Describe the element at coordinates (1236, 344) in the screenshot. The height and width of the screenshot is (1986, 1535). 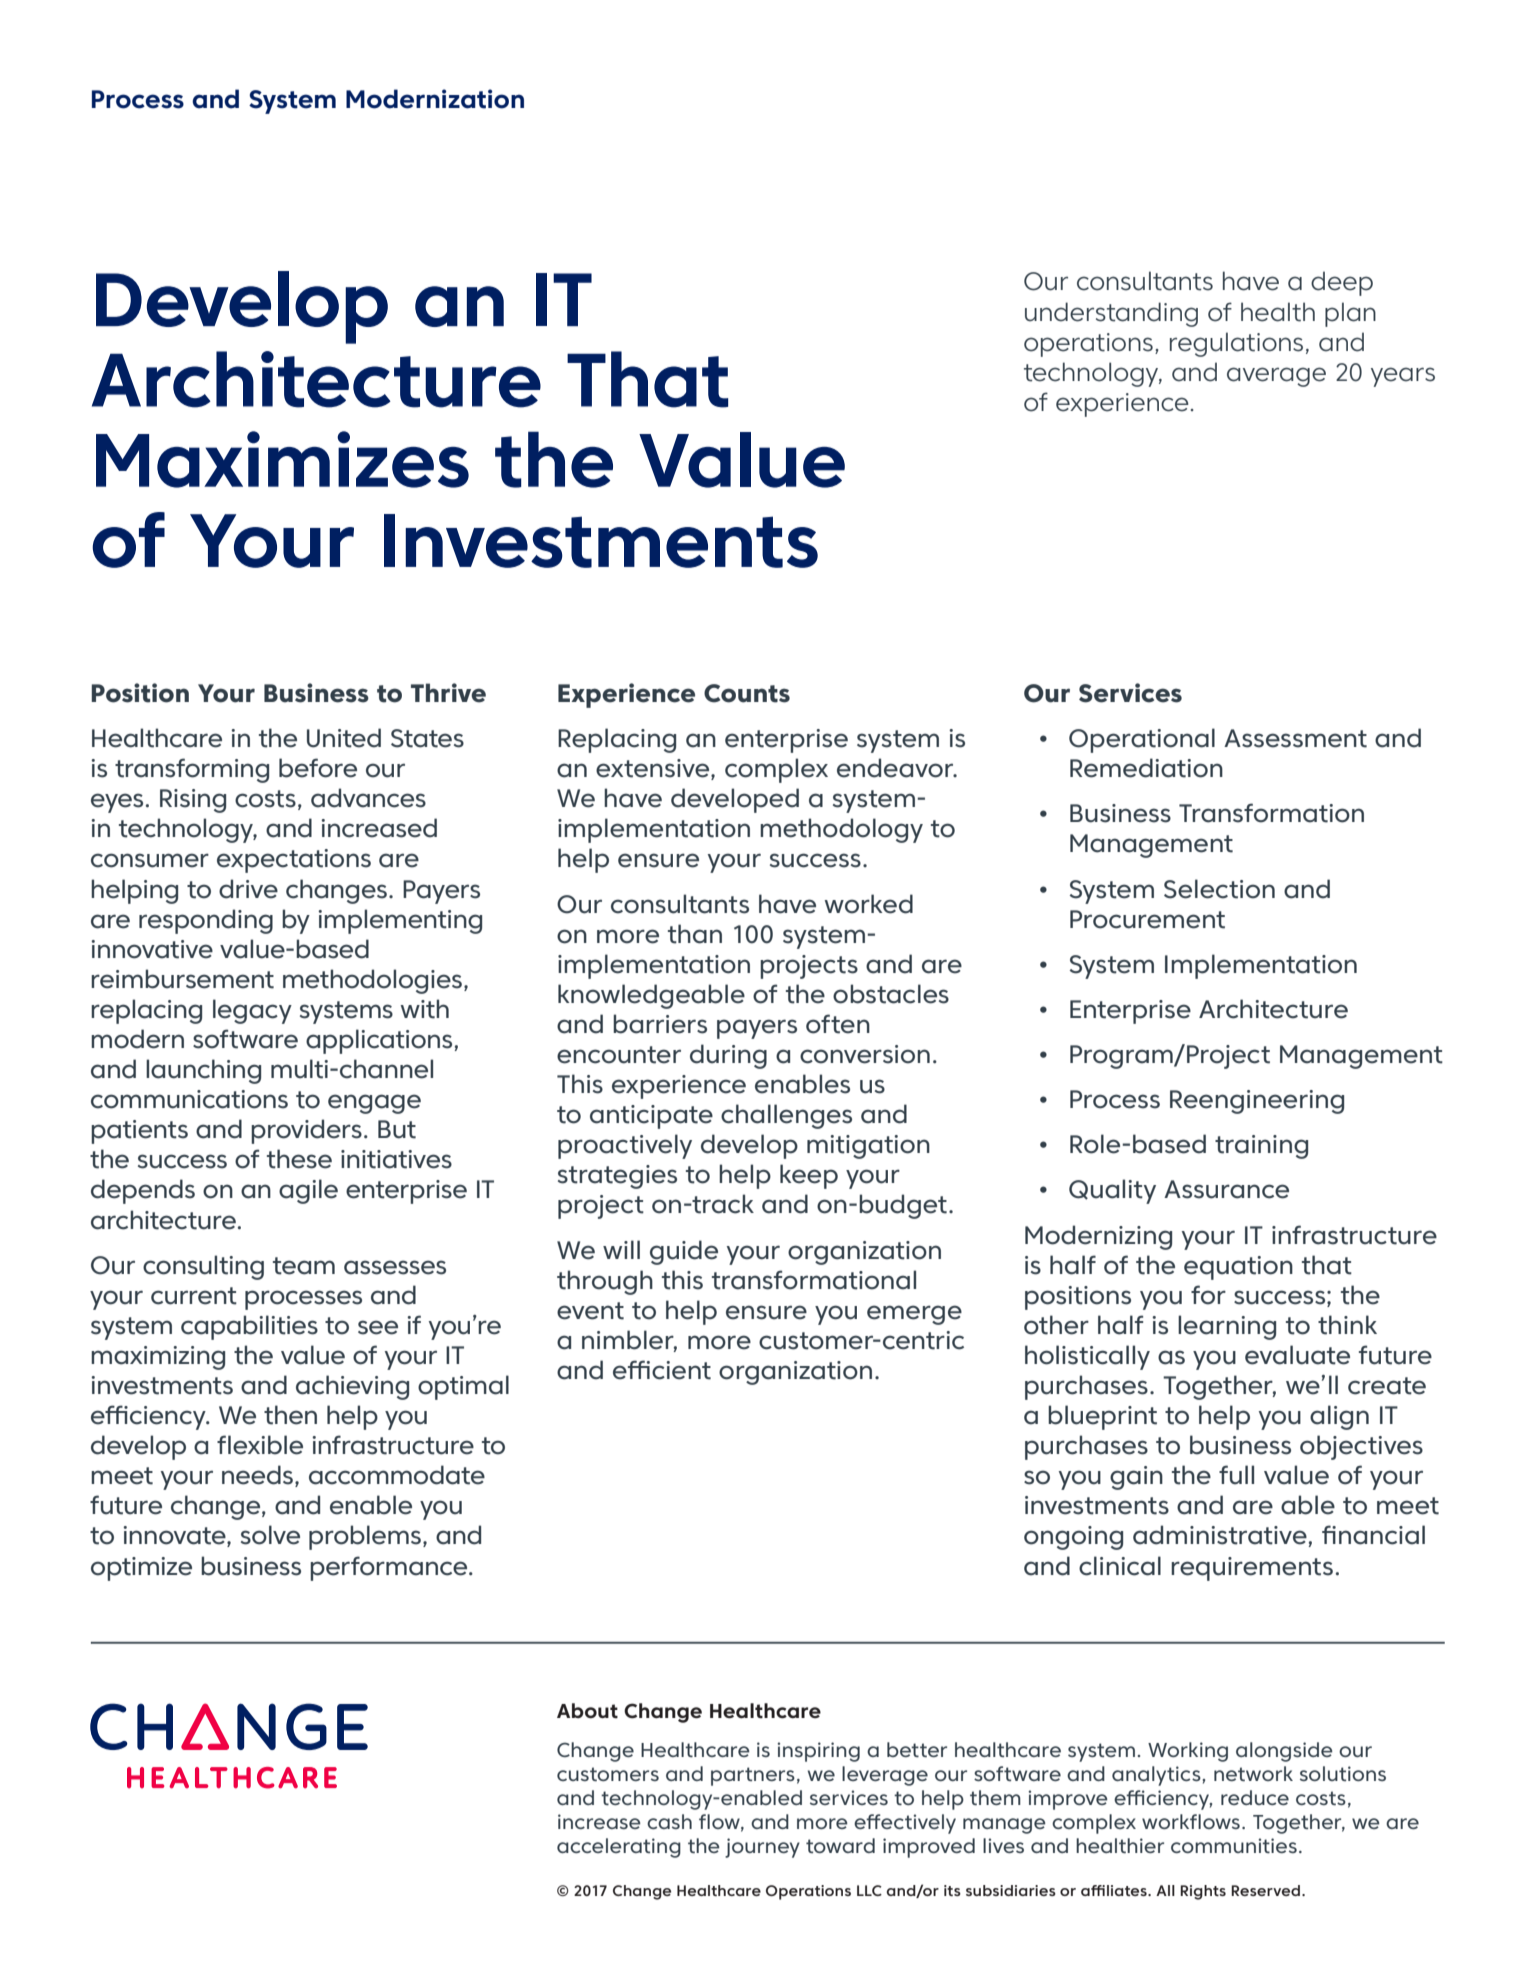
I see `regulations` at that location.
